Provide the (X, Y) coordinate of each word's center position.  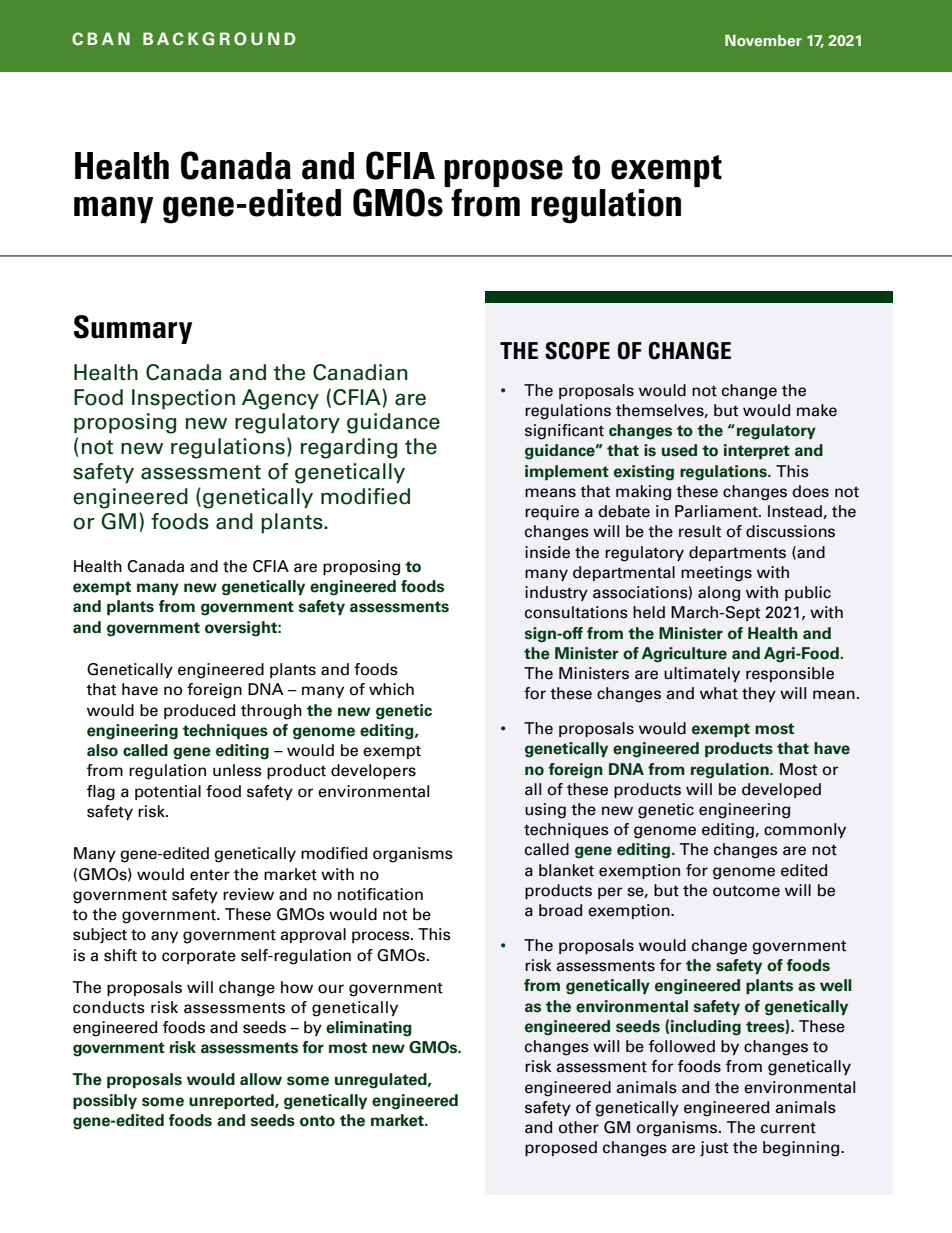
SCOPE (577, 351)
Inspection (183, 399)
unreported (232, 1101)
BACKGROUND (219, 39)
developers (373, 771)
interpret (757, 451)
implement (567, 472)
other (579, 1127)
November (763, 41)
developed (781, 790)
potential (168, 792)
